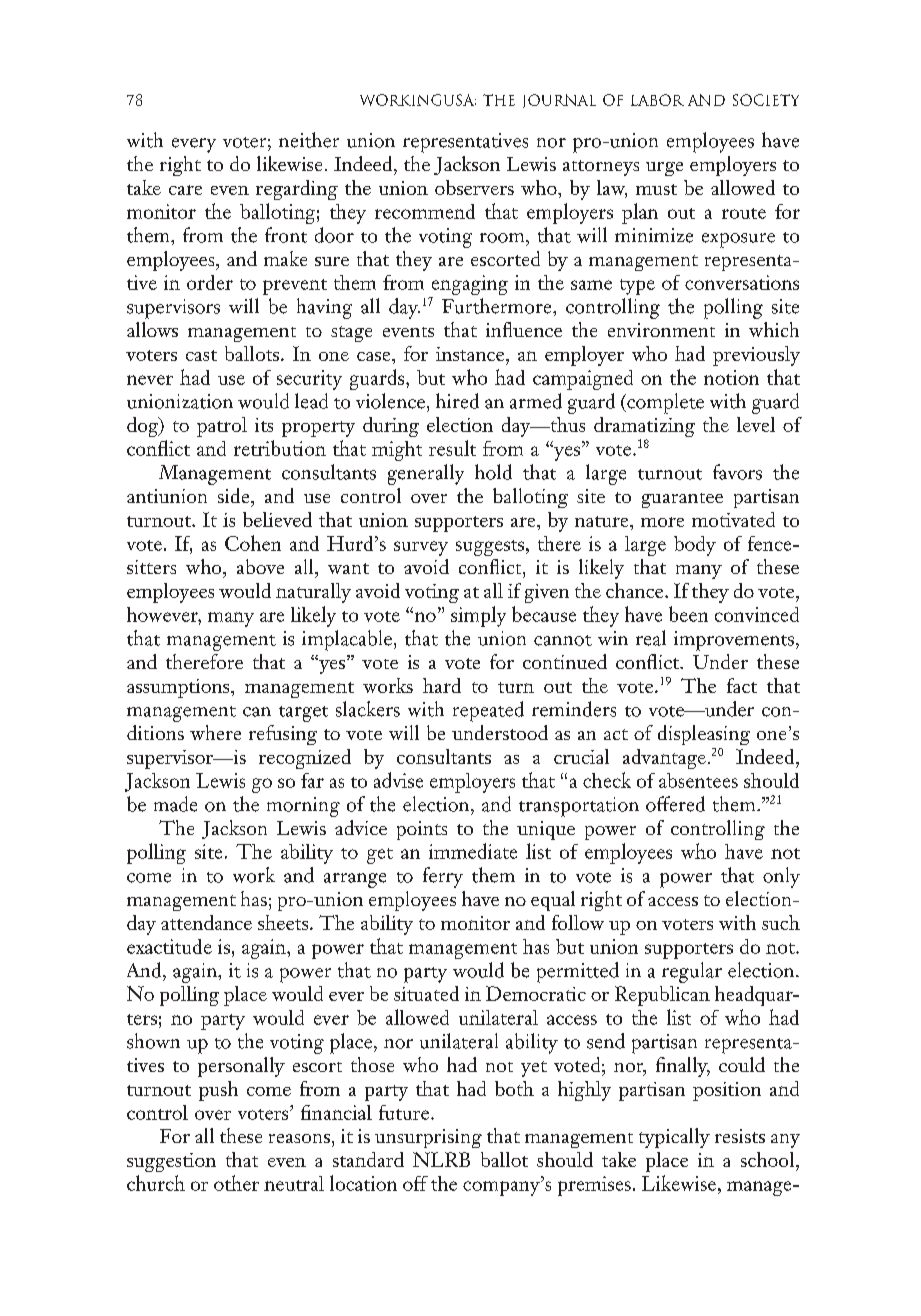 The height and width of the document is (1316, 921). What do you see at coordinates (179, 688) in the document?
I see `assumptions` at bounding box center [179, 688].
